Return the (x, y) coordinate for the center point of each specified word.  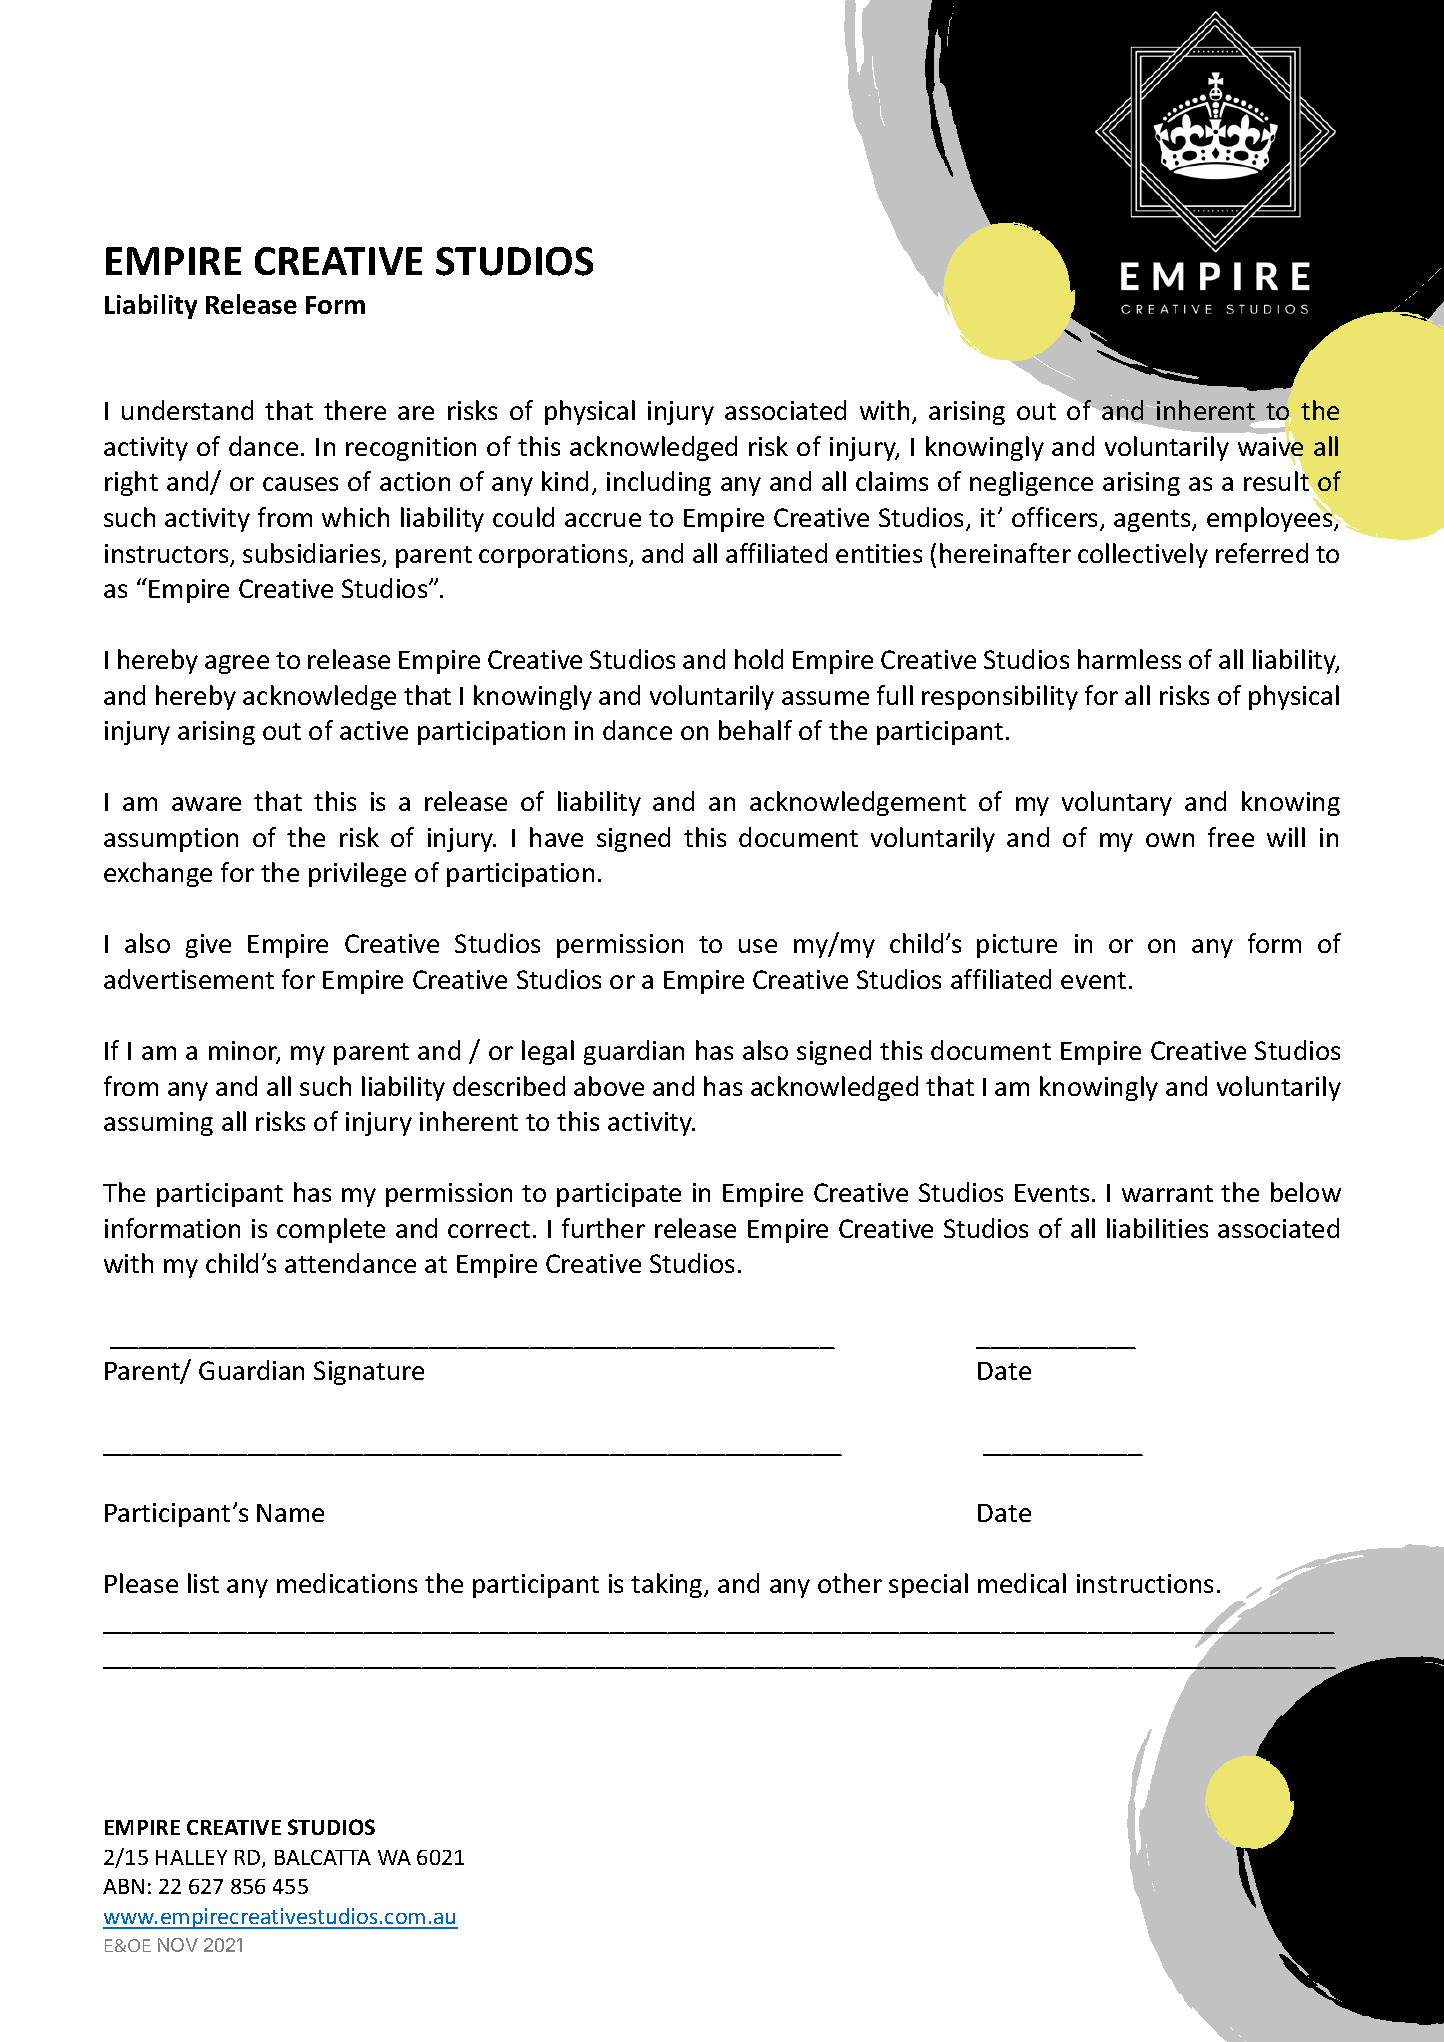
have (556, 837)
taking (668, 1585)
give (208, 946)
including (659, 483)
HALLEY (191, 1857)
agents (1153, 521)
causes (300, 484)
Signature (369, 1373)
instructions (1145, 1583)
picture (1017, 946)
